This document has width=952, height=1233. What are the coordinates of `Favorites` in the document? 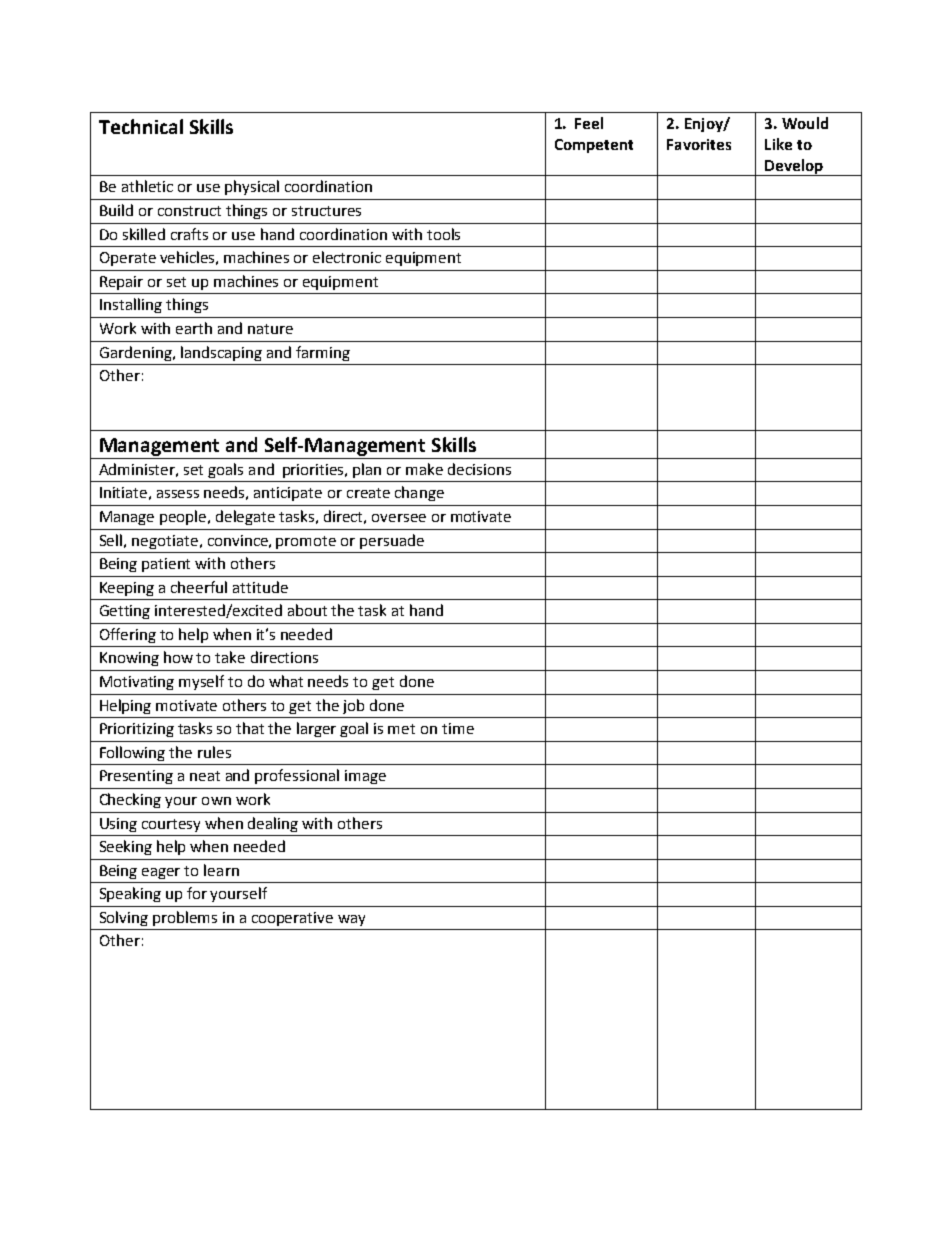 It's located at (699, 144).
